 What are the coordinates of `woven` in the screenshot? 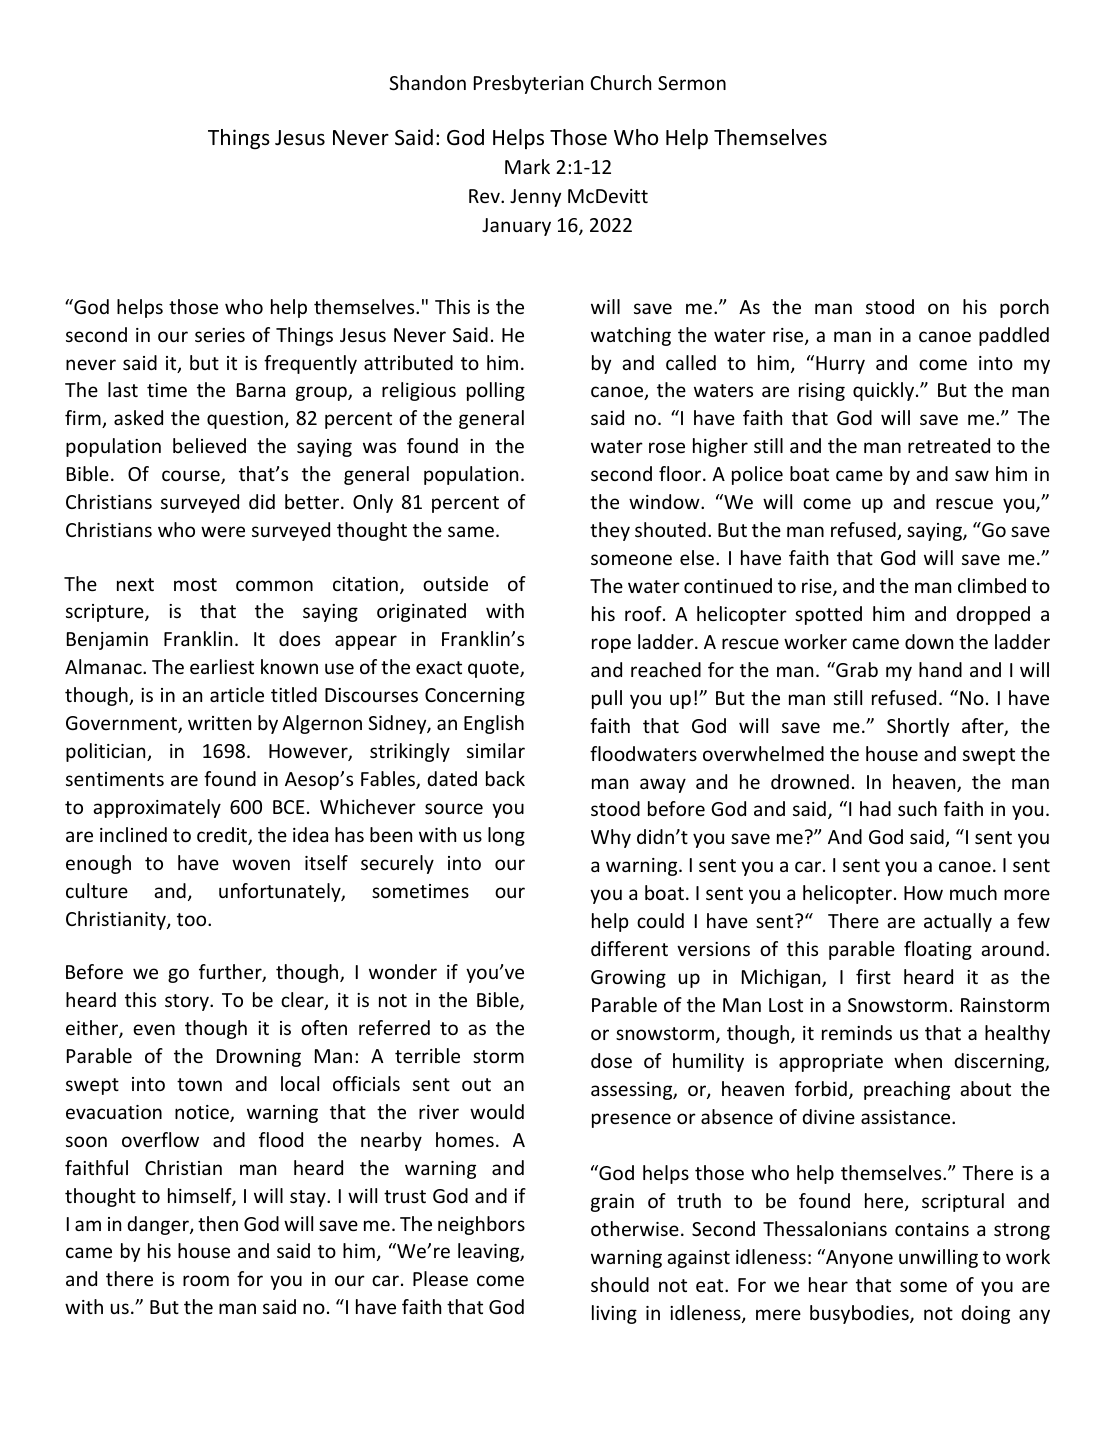 It's located at (261, 864).
